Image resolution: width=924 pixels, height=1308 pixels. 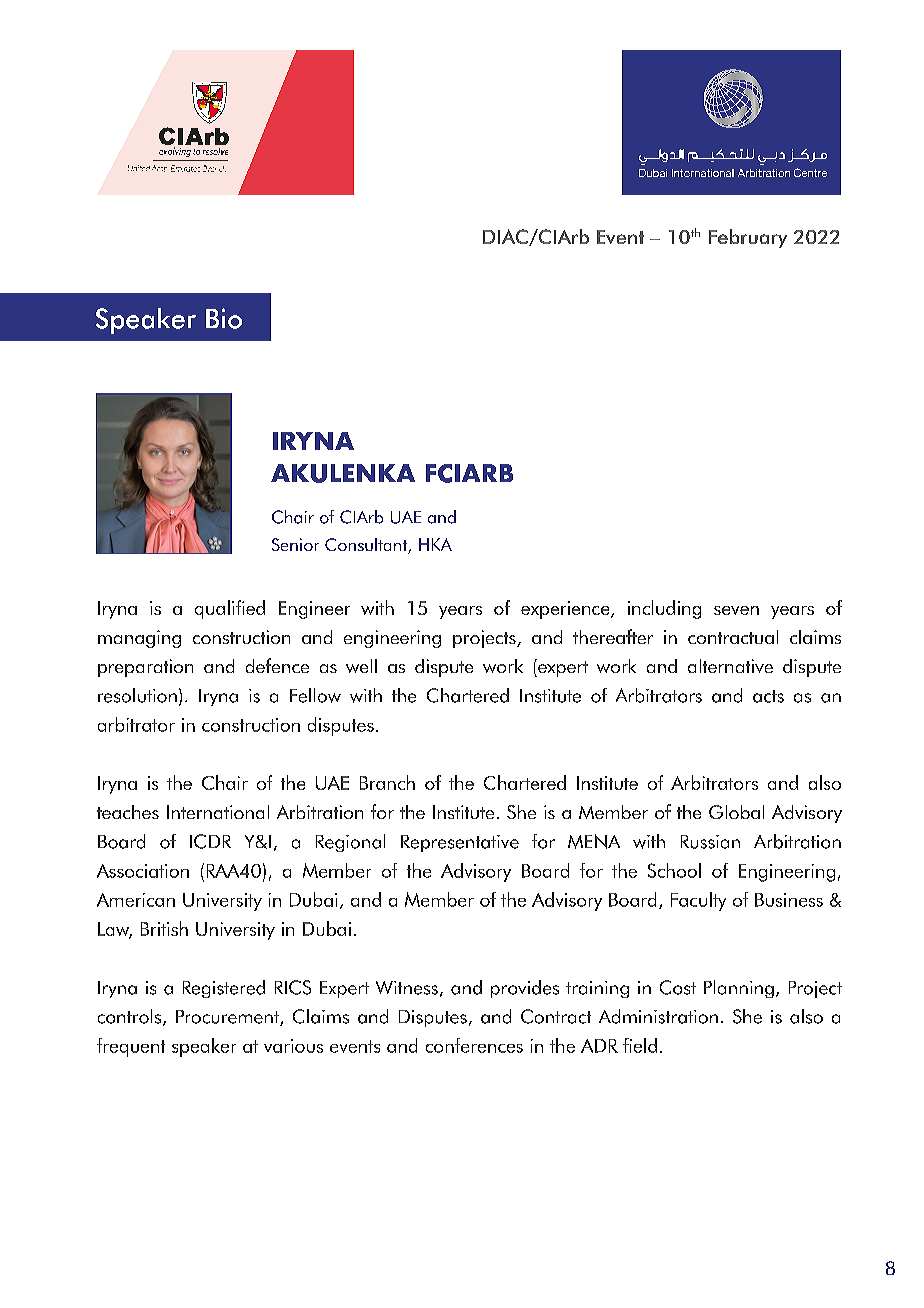 I want to click on conferences, so click(x=474, y=1045).
